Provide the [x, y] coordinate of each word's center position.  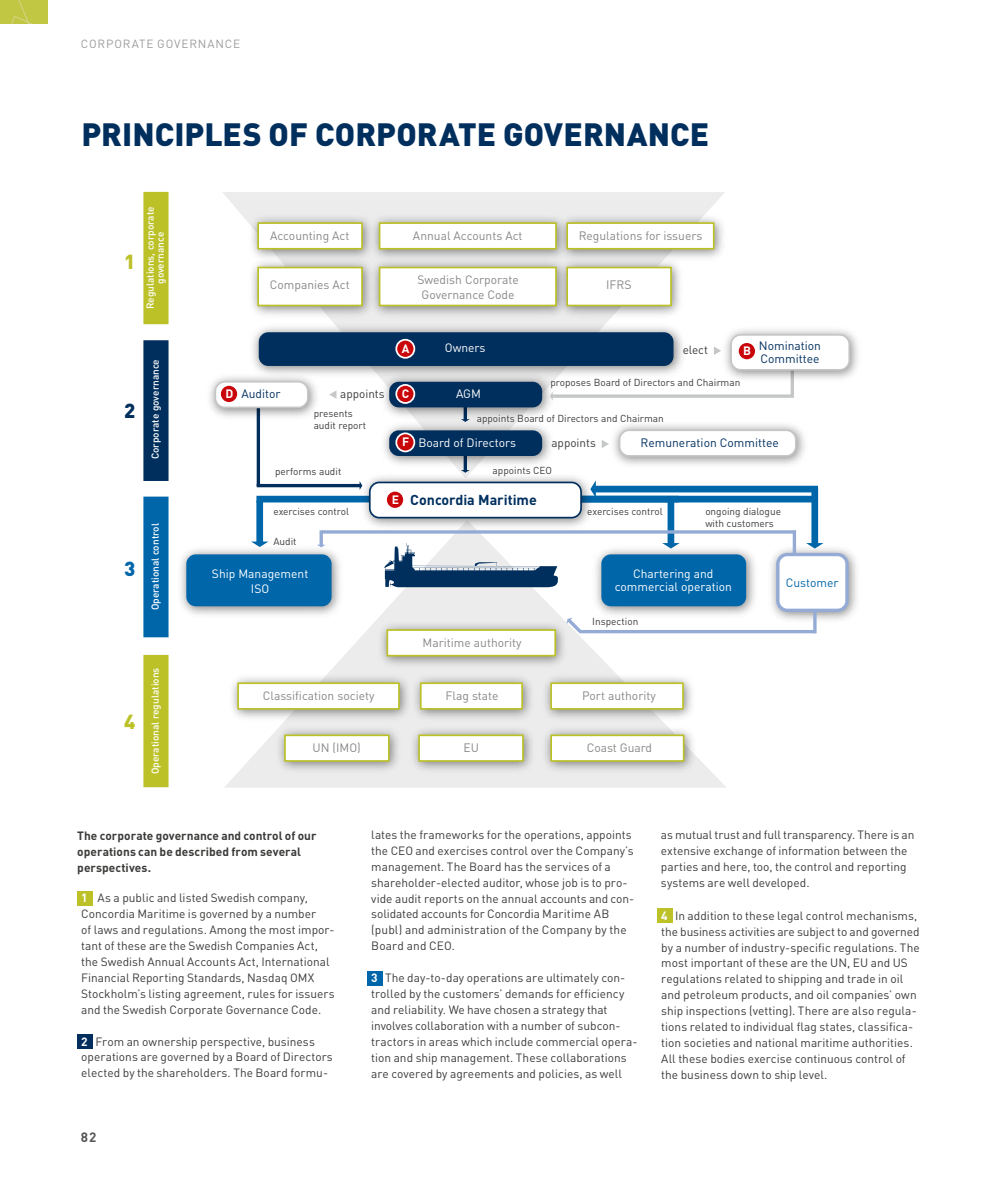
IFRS [619, 284]
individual [769, 1026]
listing [164, 995]
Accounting [299, 237]
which [476, 1041]
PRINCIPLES [172, 134]
